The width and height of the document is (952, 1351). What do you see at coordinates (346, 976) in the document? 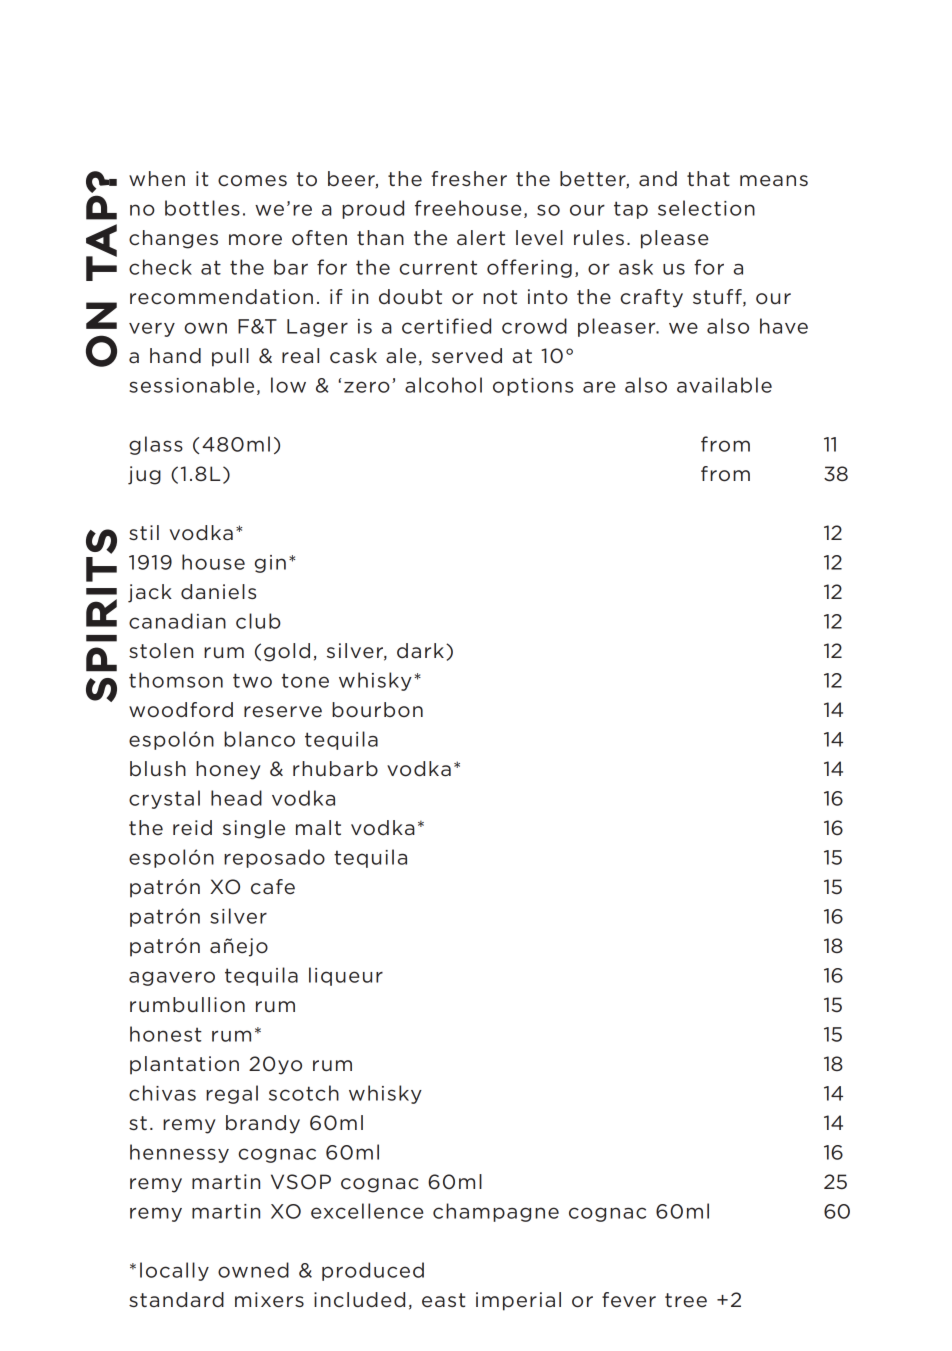
I see `liqueur` at bounding box center [346, 976].
